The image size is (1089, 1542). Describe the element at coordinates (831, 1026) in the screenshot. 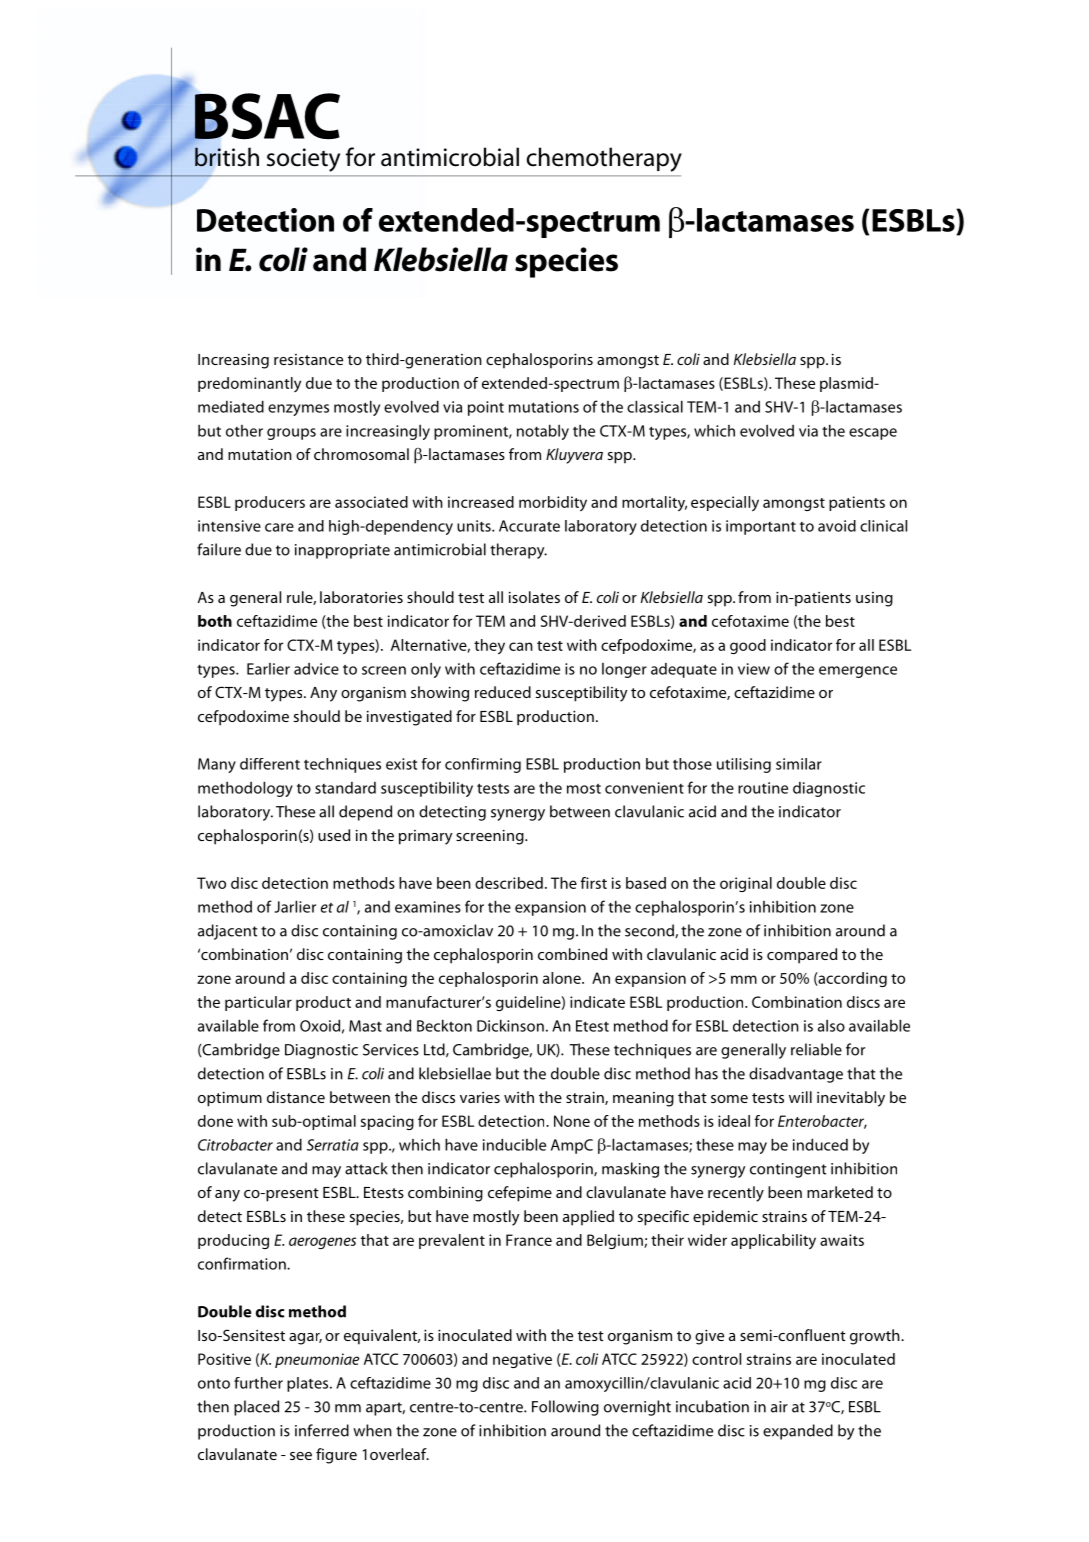

I see `also` at that location.
